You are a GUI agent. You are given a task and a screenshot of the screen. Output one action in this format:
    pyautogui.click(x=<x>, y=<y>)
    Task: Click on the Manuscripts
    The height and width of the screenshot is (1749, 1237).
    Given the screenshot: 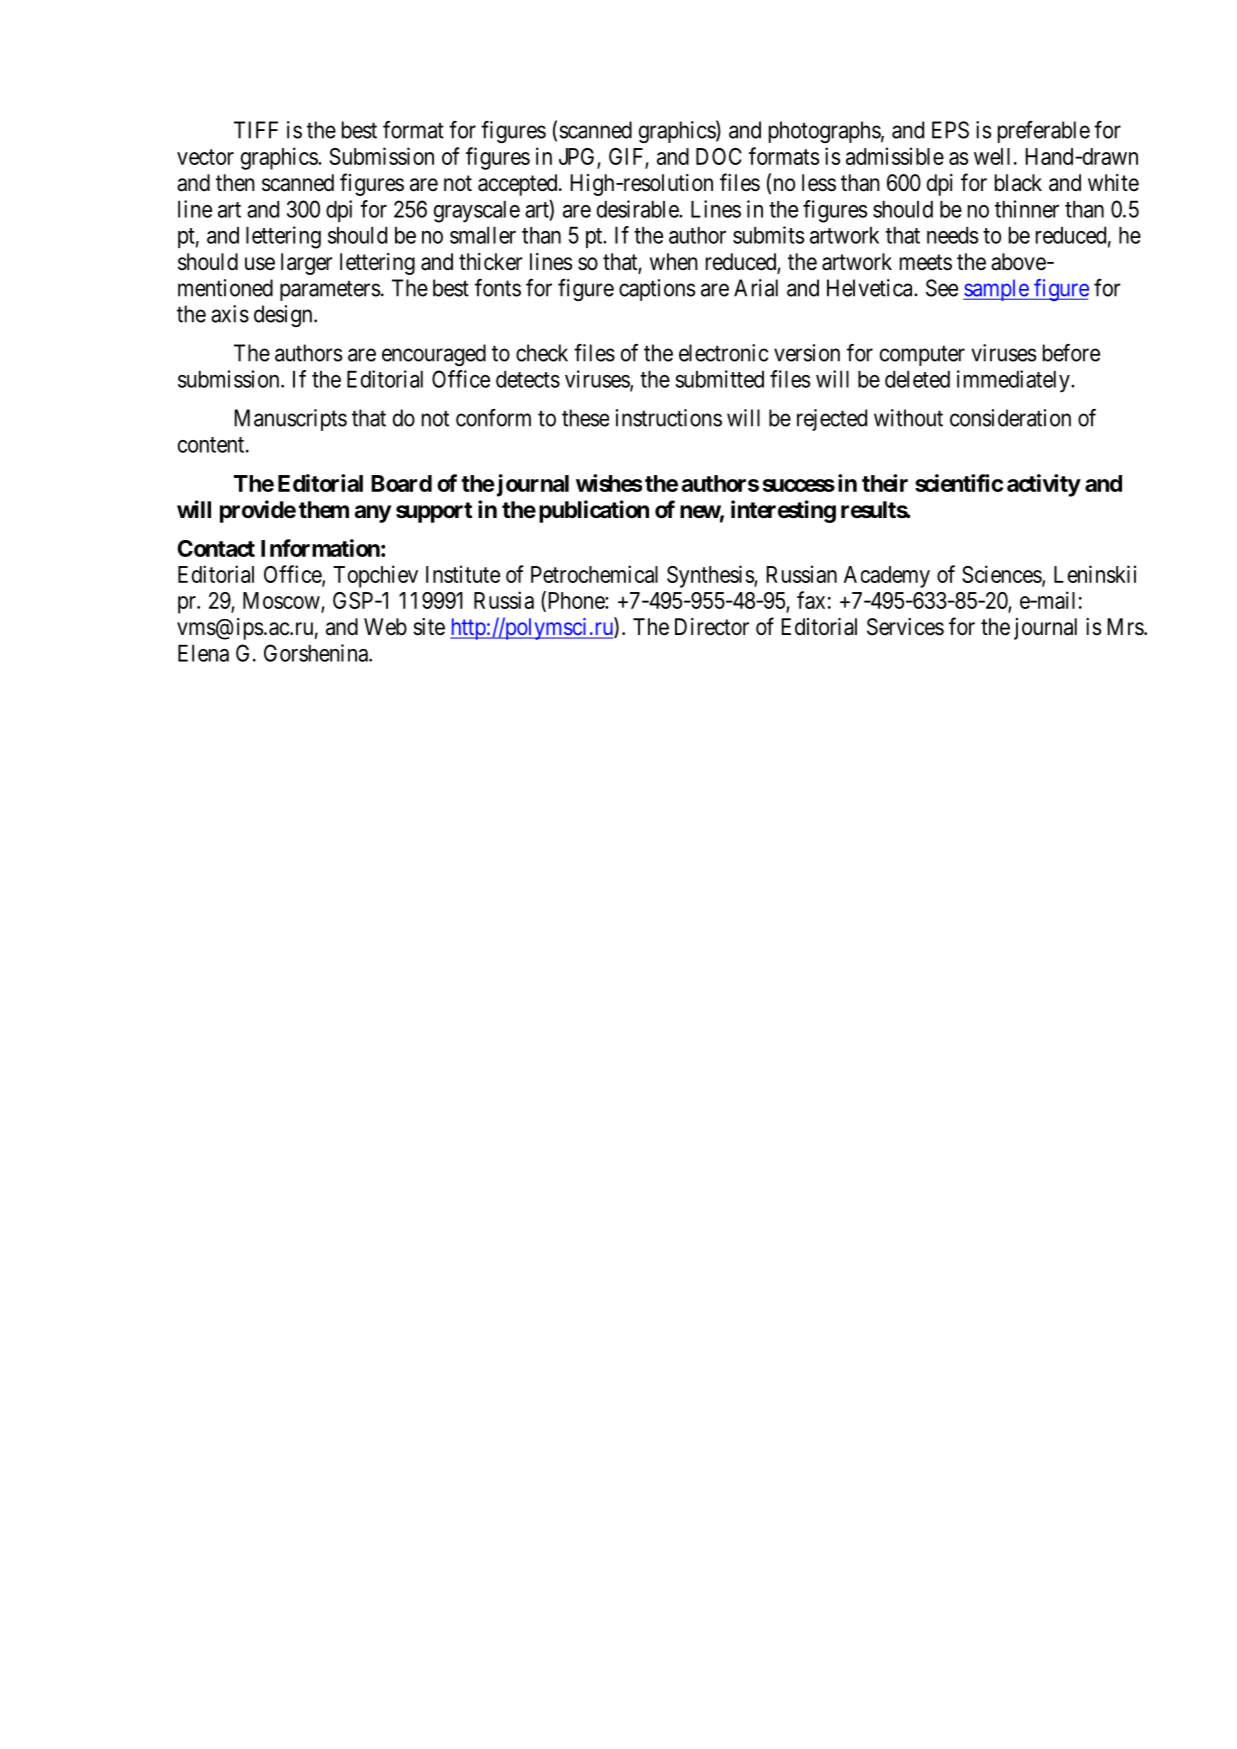 What is the action you would take?
    pyautogui.click(x=290, y=420)
